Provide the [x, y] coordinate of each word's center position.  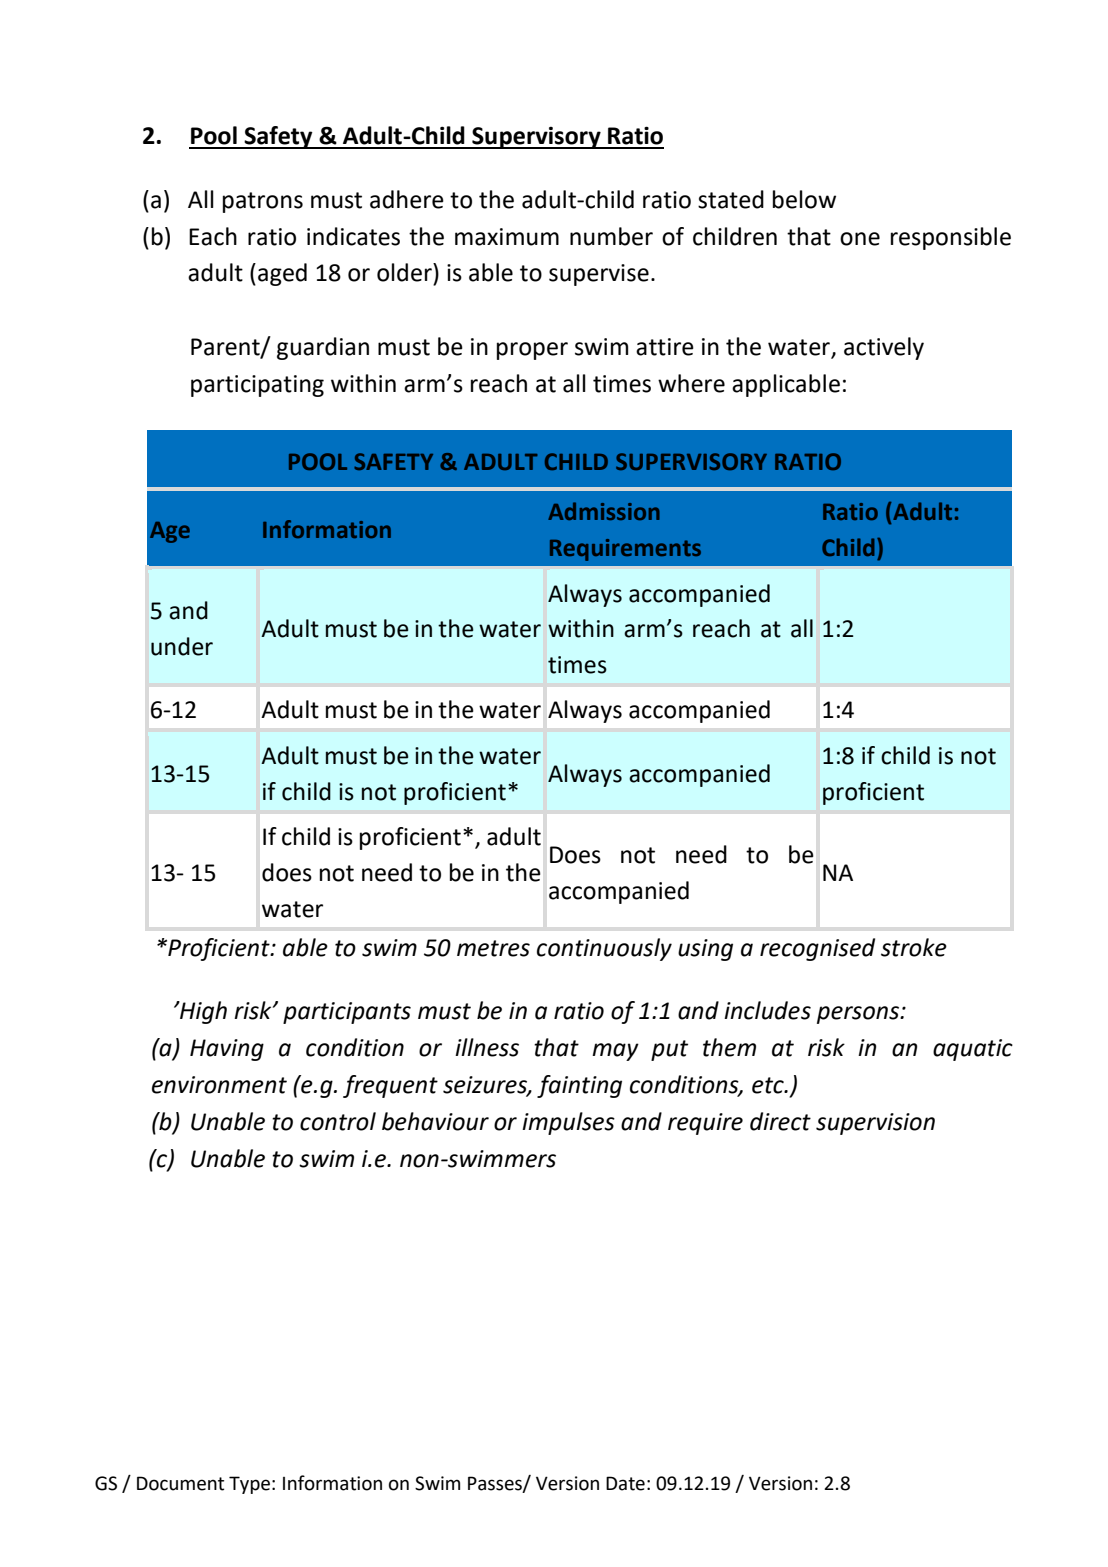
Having [227, 1050]
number [611, 236]
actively [884, 348]
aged [282, 274]
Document [180, 1483]
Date [625, 1483]
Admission [604, 511]
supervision [875, 1124]
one [860, 239]
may [615, 1052]
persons [859, 1015]
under [182, 646]
